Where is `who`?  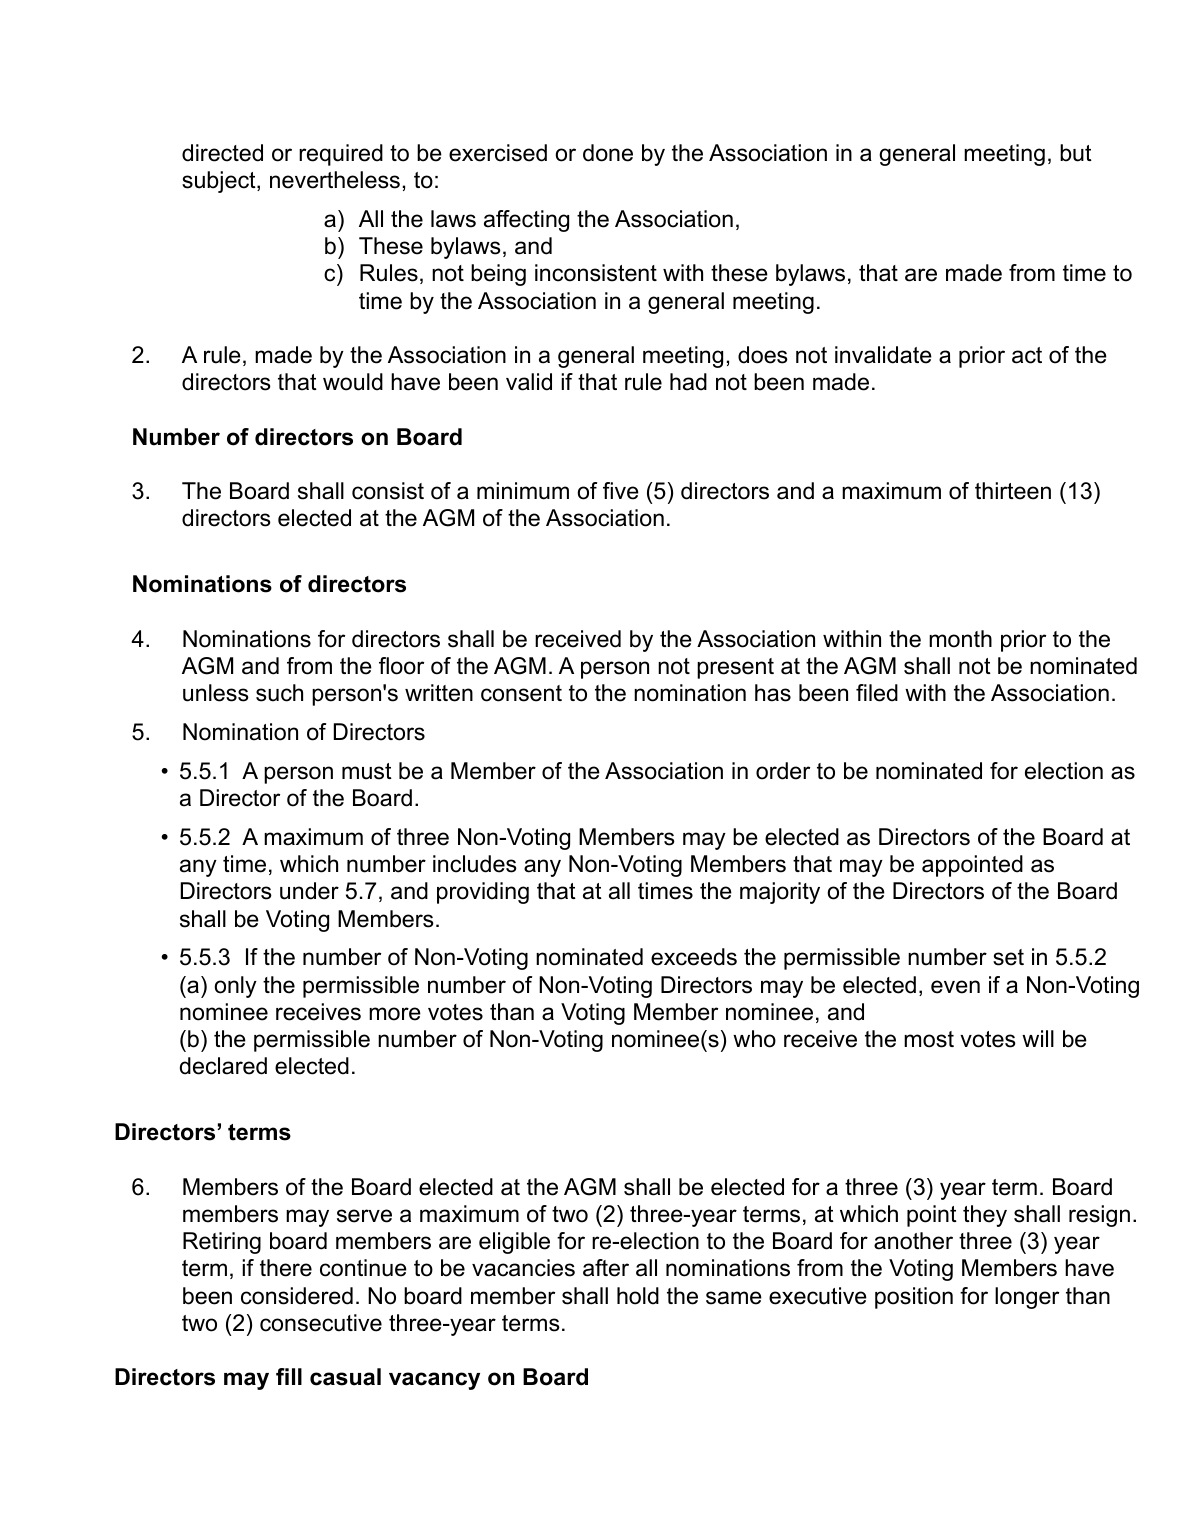 who is located at coordinates (754, 1039).
